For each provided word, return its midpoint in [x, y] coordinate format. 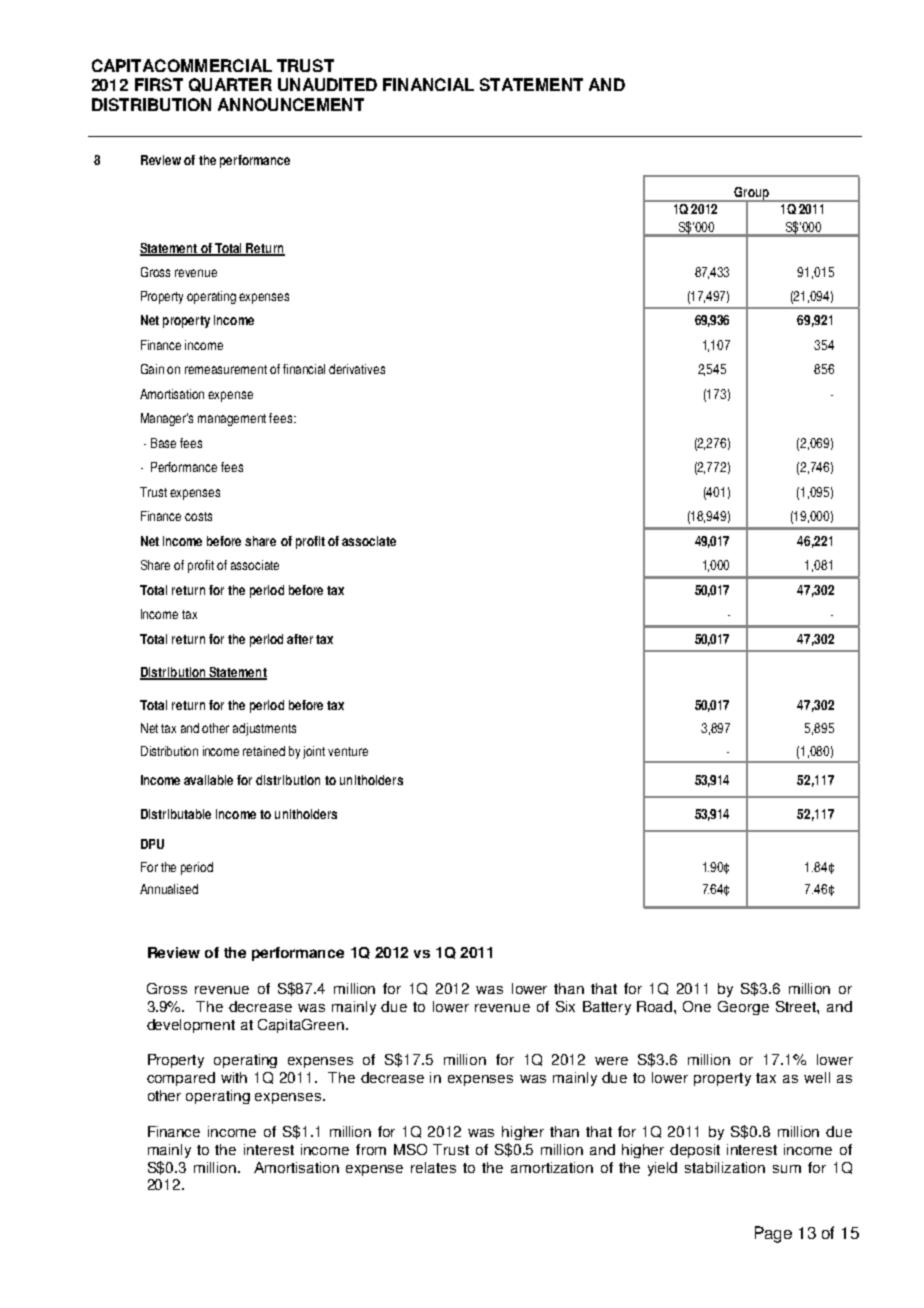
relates [433, 1167]
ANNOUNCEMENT [291, 104]
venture [348, 751]
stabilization [725, 1167]
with [234, 1077]
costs [198, 516]
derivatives [357, 369]
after [300, 639]
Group [751, 194]
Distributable [176, 814]
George [743, 1008]
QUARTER [230, 85]
